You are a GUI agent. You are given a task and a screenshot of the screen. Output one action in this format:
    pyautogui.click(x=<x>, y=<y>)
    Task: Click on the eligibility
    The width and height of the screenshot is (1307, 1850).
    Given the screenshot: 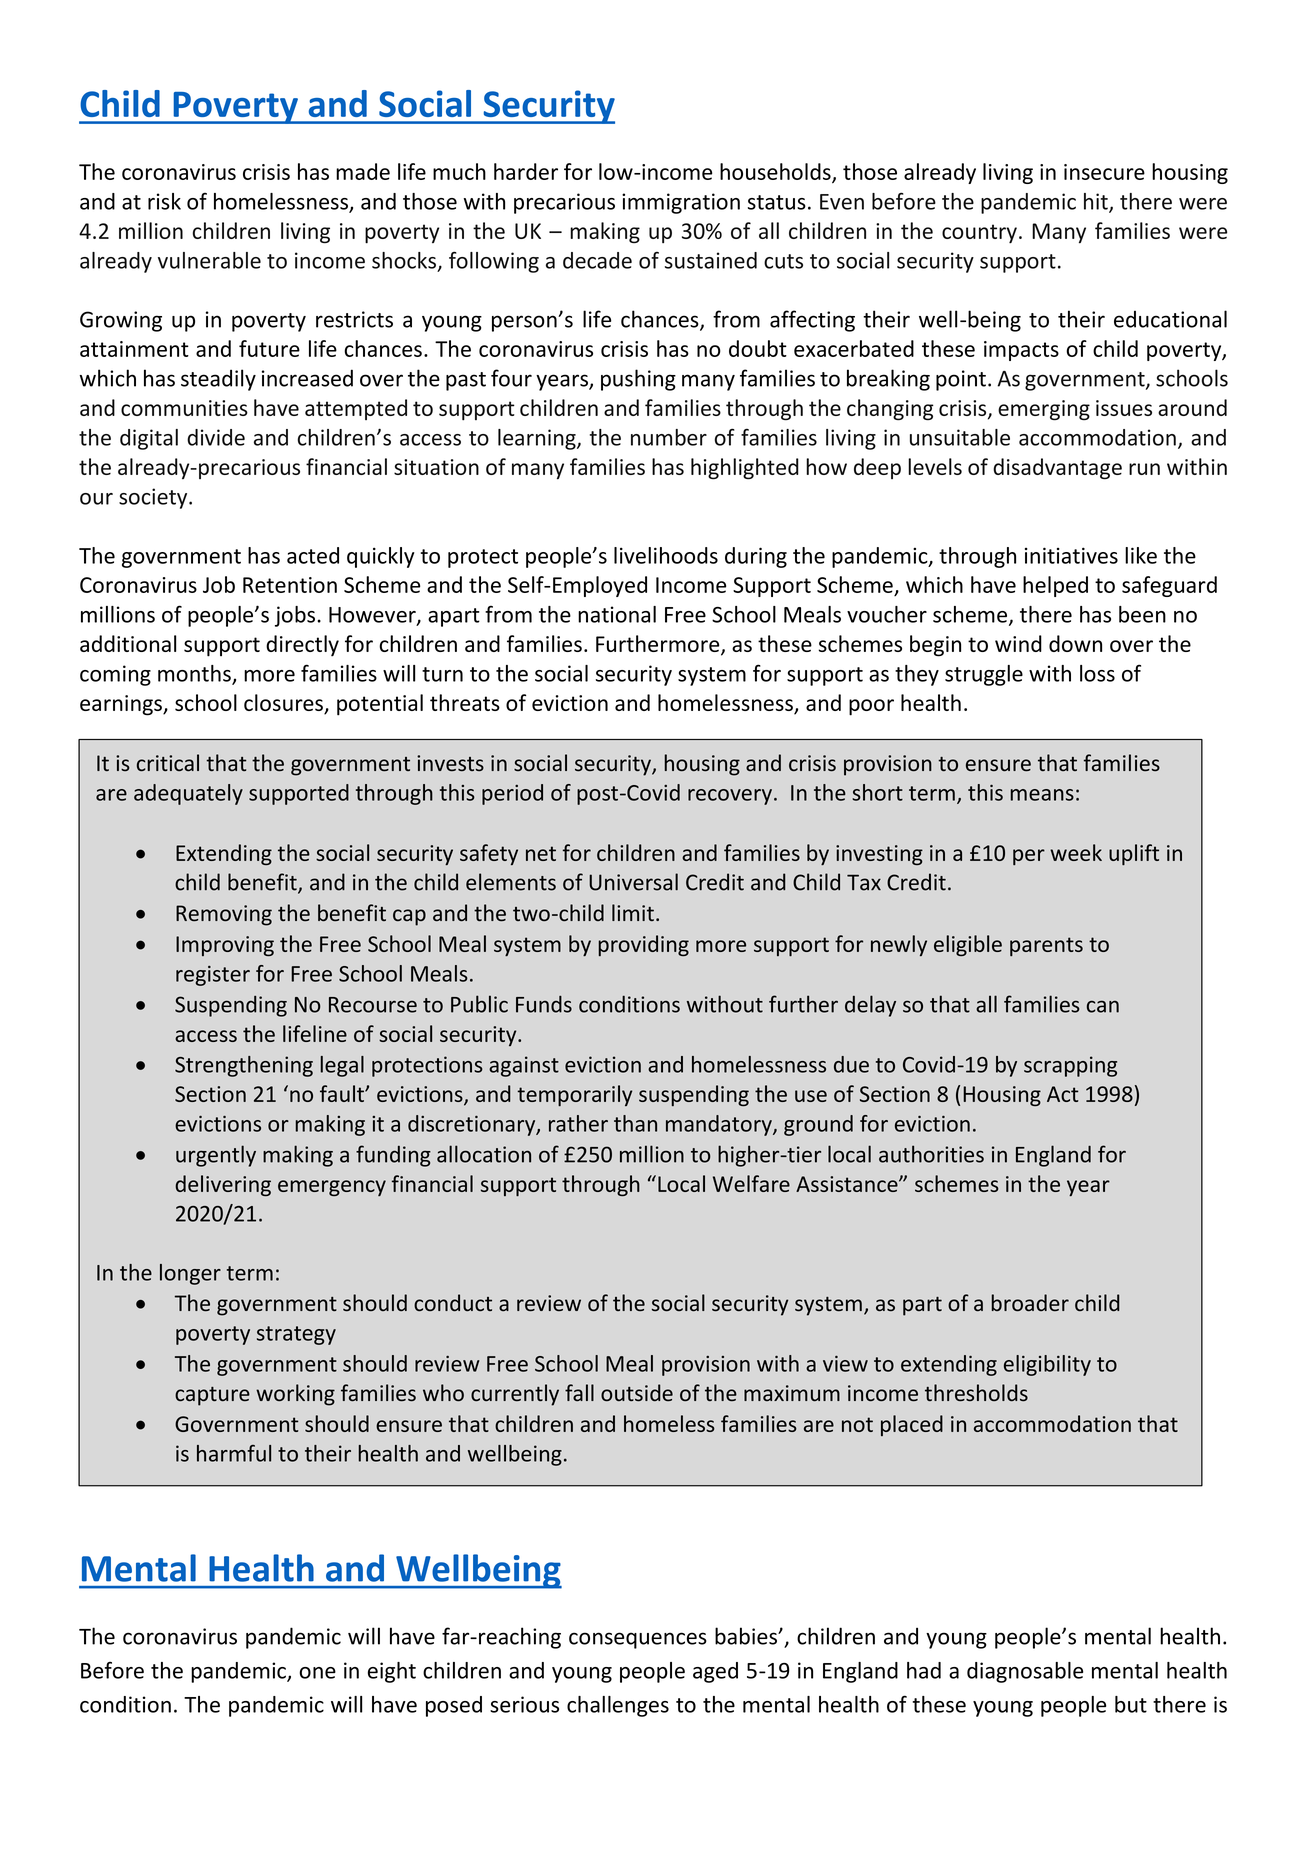 What is the action you would take?
    pyautogui.click(x=1047, y=1365)
